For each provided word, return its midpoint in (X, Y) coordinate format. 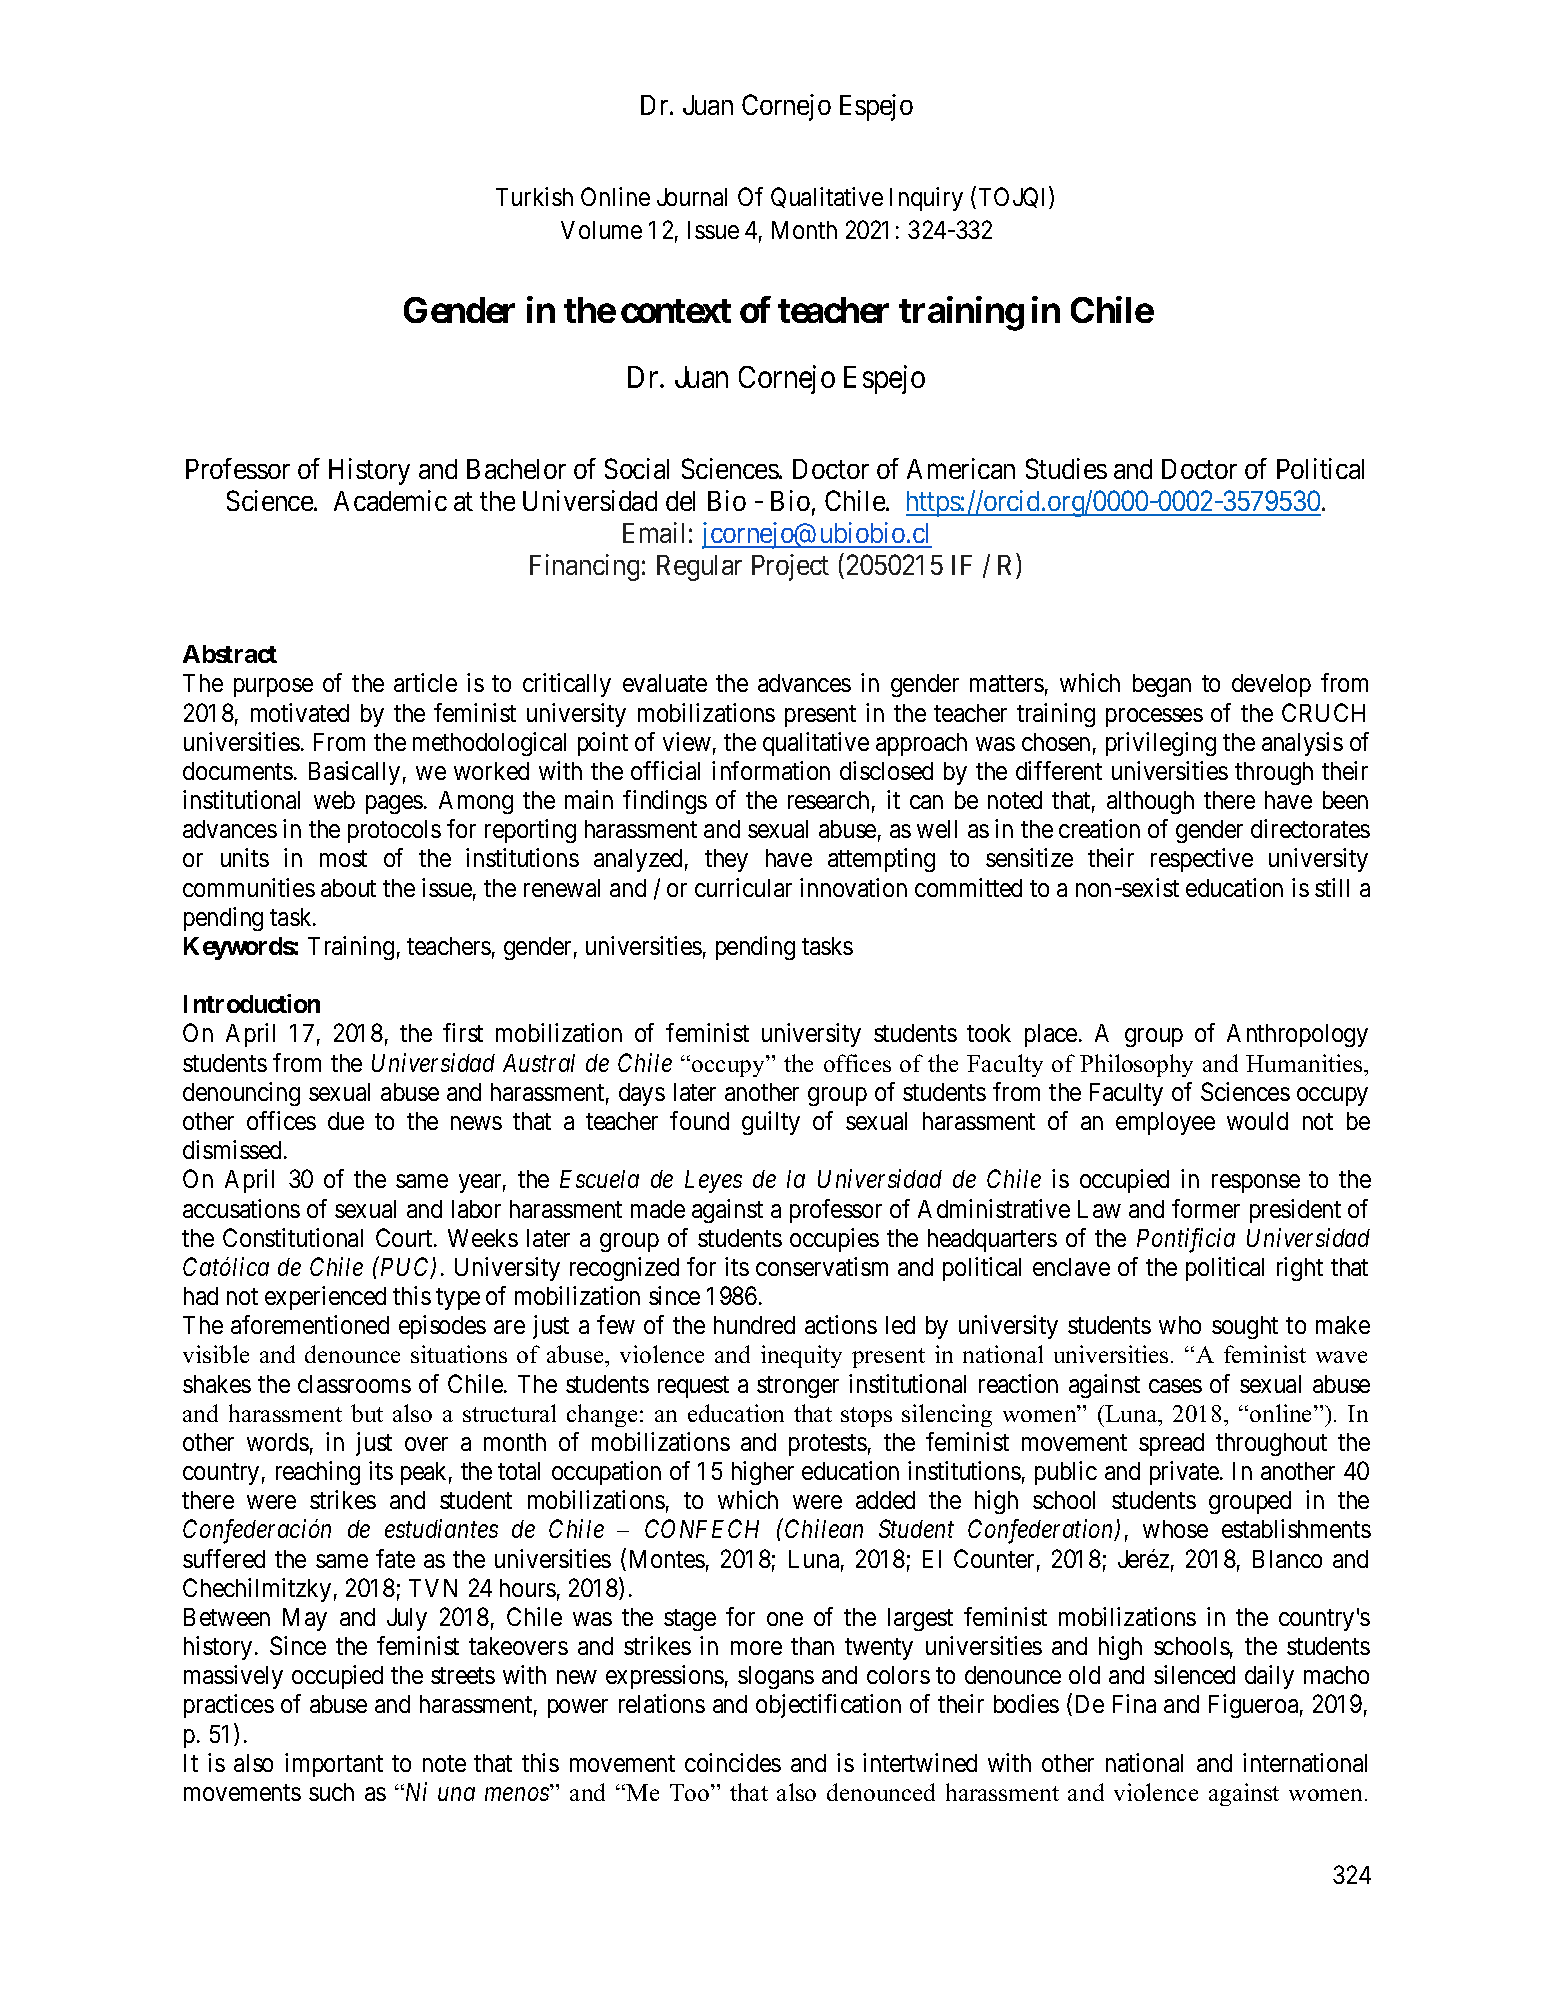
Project (790, 567)
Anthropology (1297, 1035)
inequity (801, 1356)
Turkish (534, 196)
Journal (692, 197)
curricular (743, 887)
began (1162, 685)
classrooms (354, 1384)
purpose (273, 688)
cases (1175, 1386)
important (334, 1765)
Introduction (252, 1003)
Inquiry (926, 199)
